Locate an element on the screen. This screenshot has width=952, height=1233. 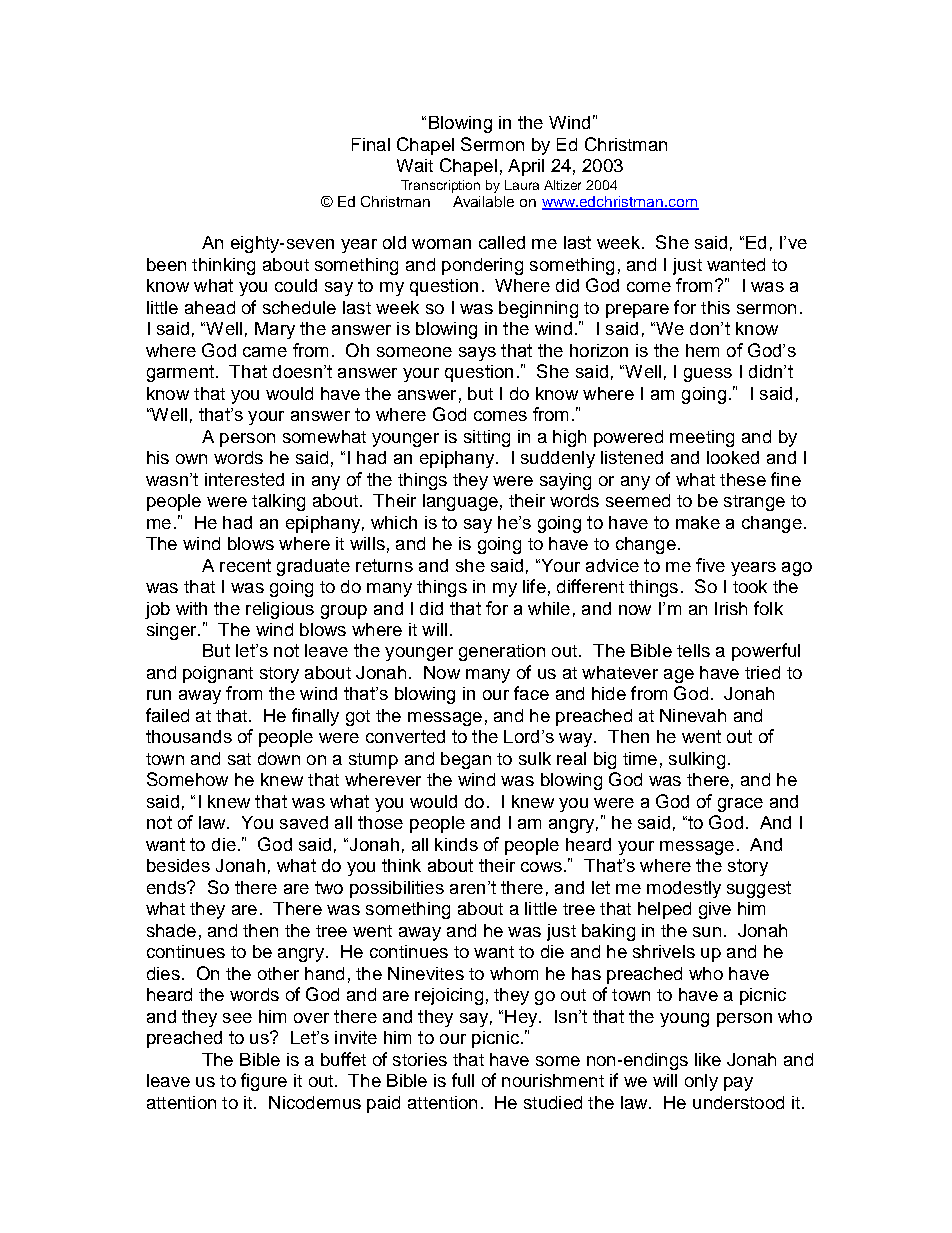
meeting is located at coordinates (702, 438).
